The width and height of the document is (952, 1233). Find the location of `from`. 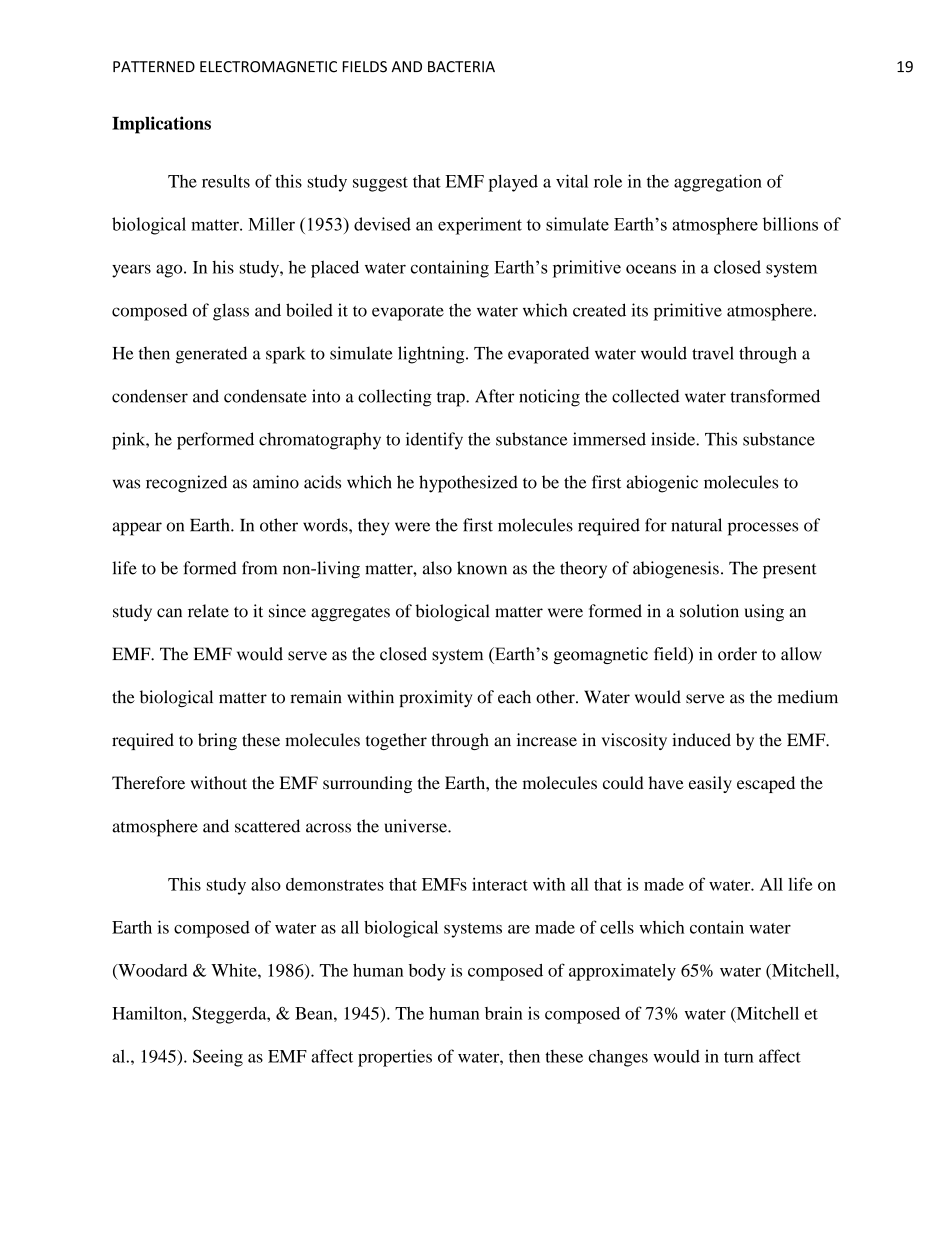

from is located at coordinates (259, 568).
